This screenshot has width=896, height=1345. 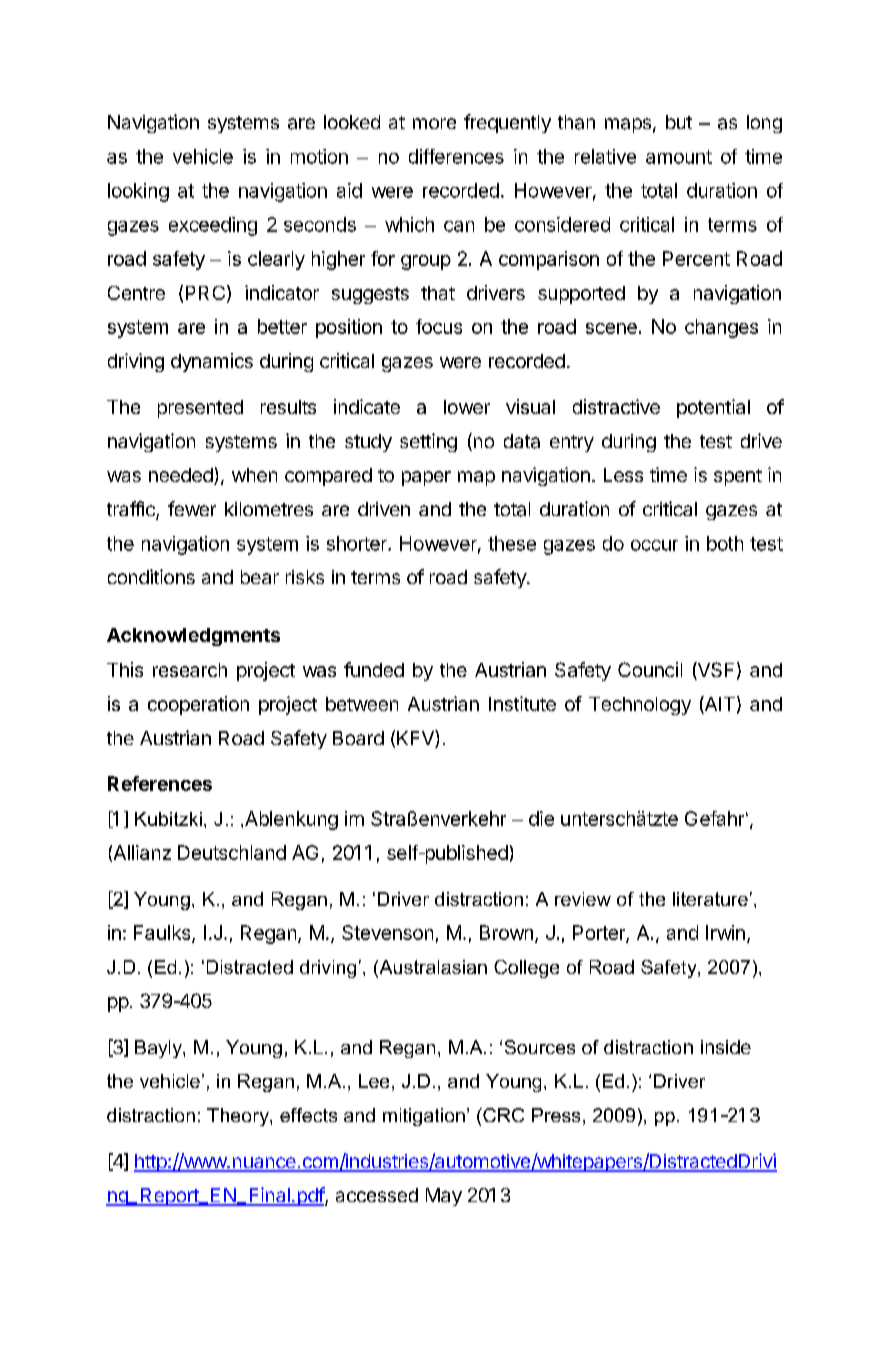 I want to click on research, so click(x=190, y=670).
